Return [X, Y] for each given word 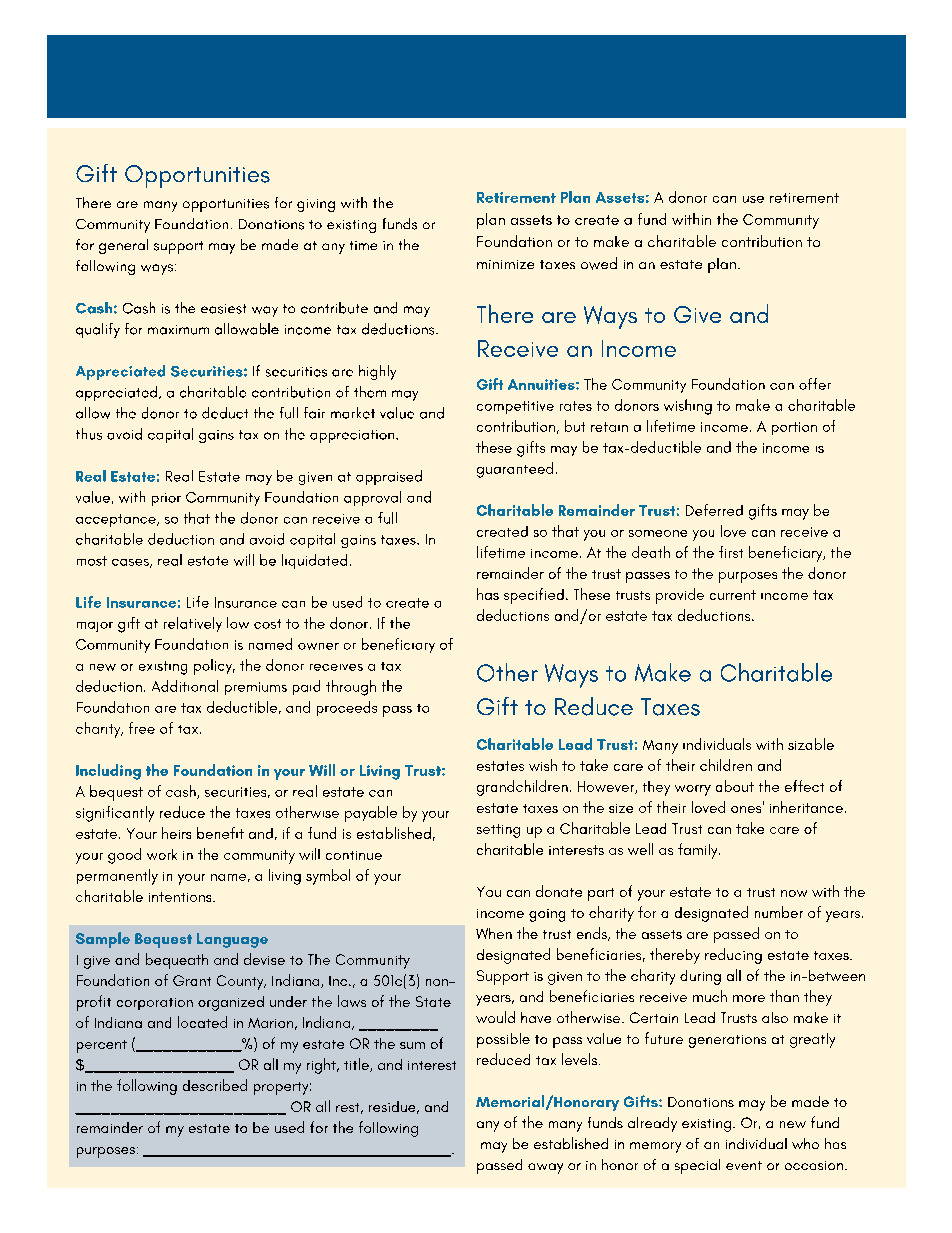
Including [108, 772]
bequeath [177, 961]
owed [599, 263]
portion [794, 428]
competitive [515, 407]
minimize [505, 264]
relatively [193, 624]
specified [534, 596]
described [215, 1085]
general [123, 246]
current [733, 595]
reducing [733, 956]
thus [89, 434]
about [735, 786]
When [494, 933]
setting [498, 831]
